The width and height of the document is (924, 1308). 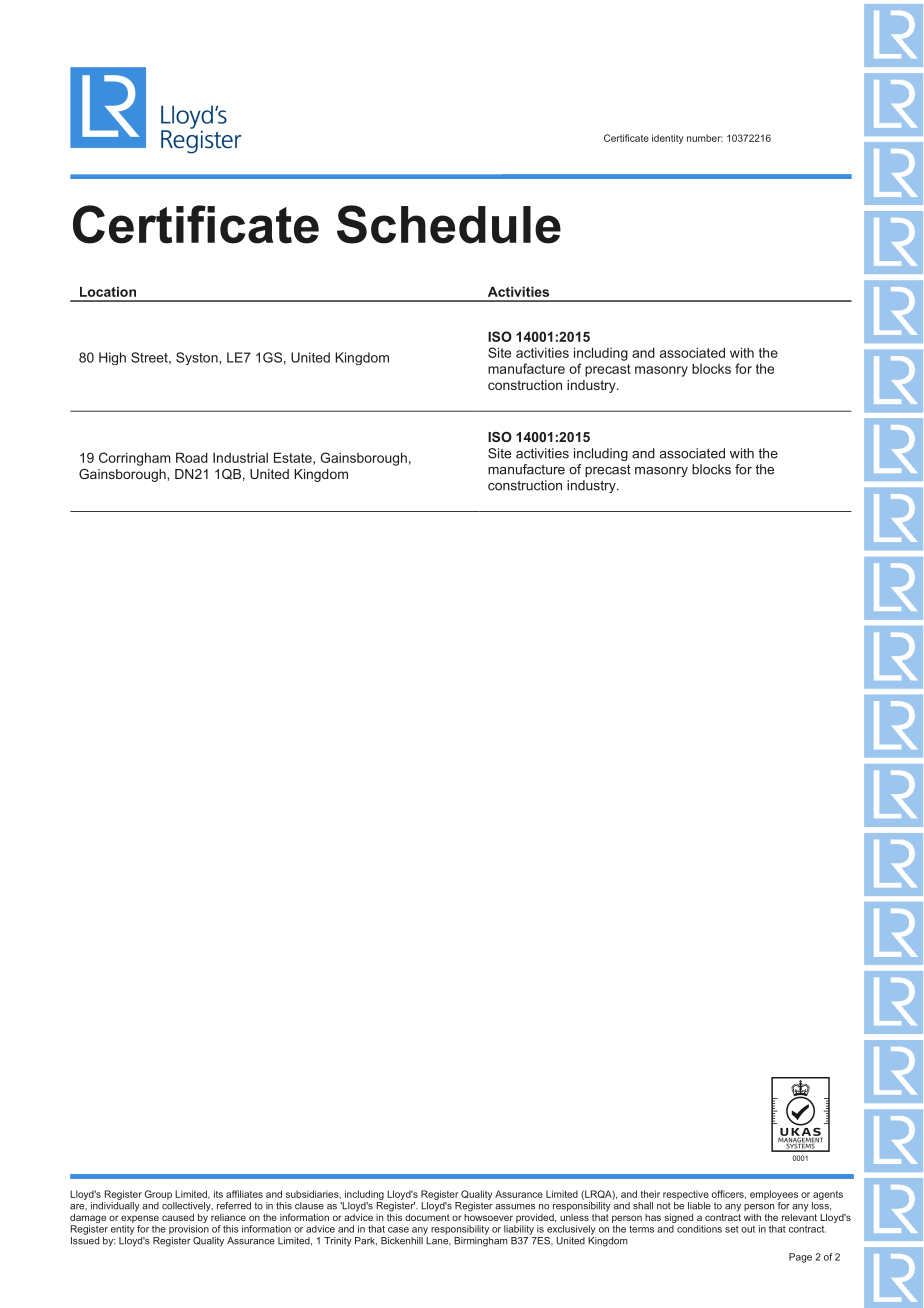 I want to click on employees, so click(x=774, y=1195).
